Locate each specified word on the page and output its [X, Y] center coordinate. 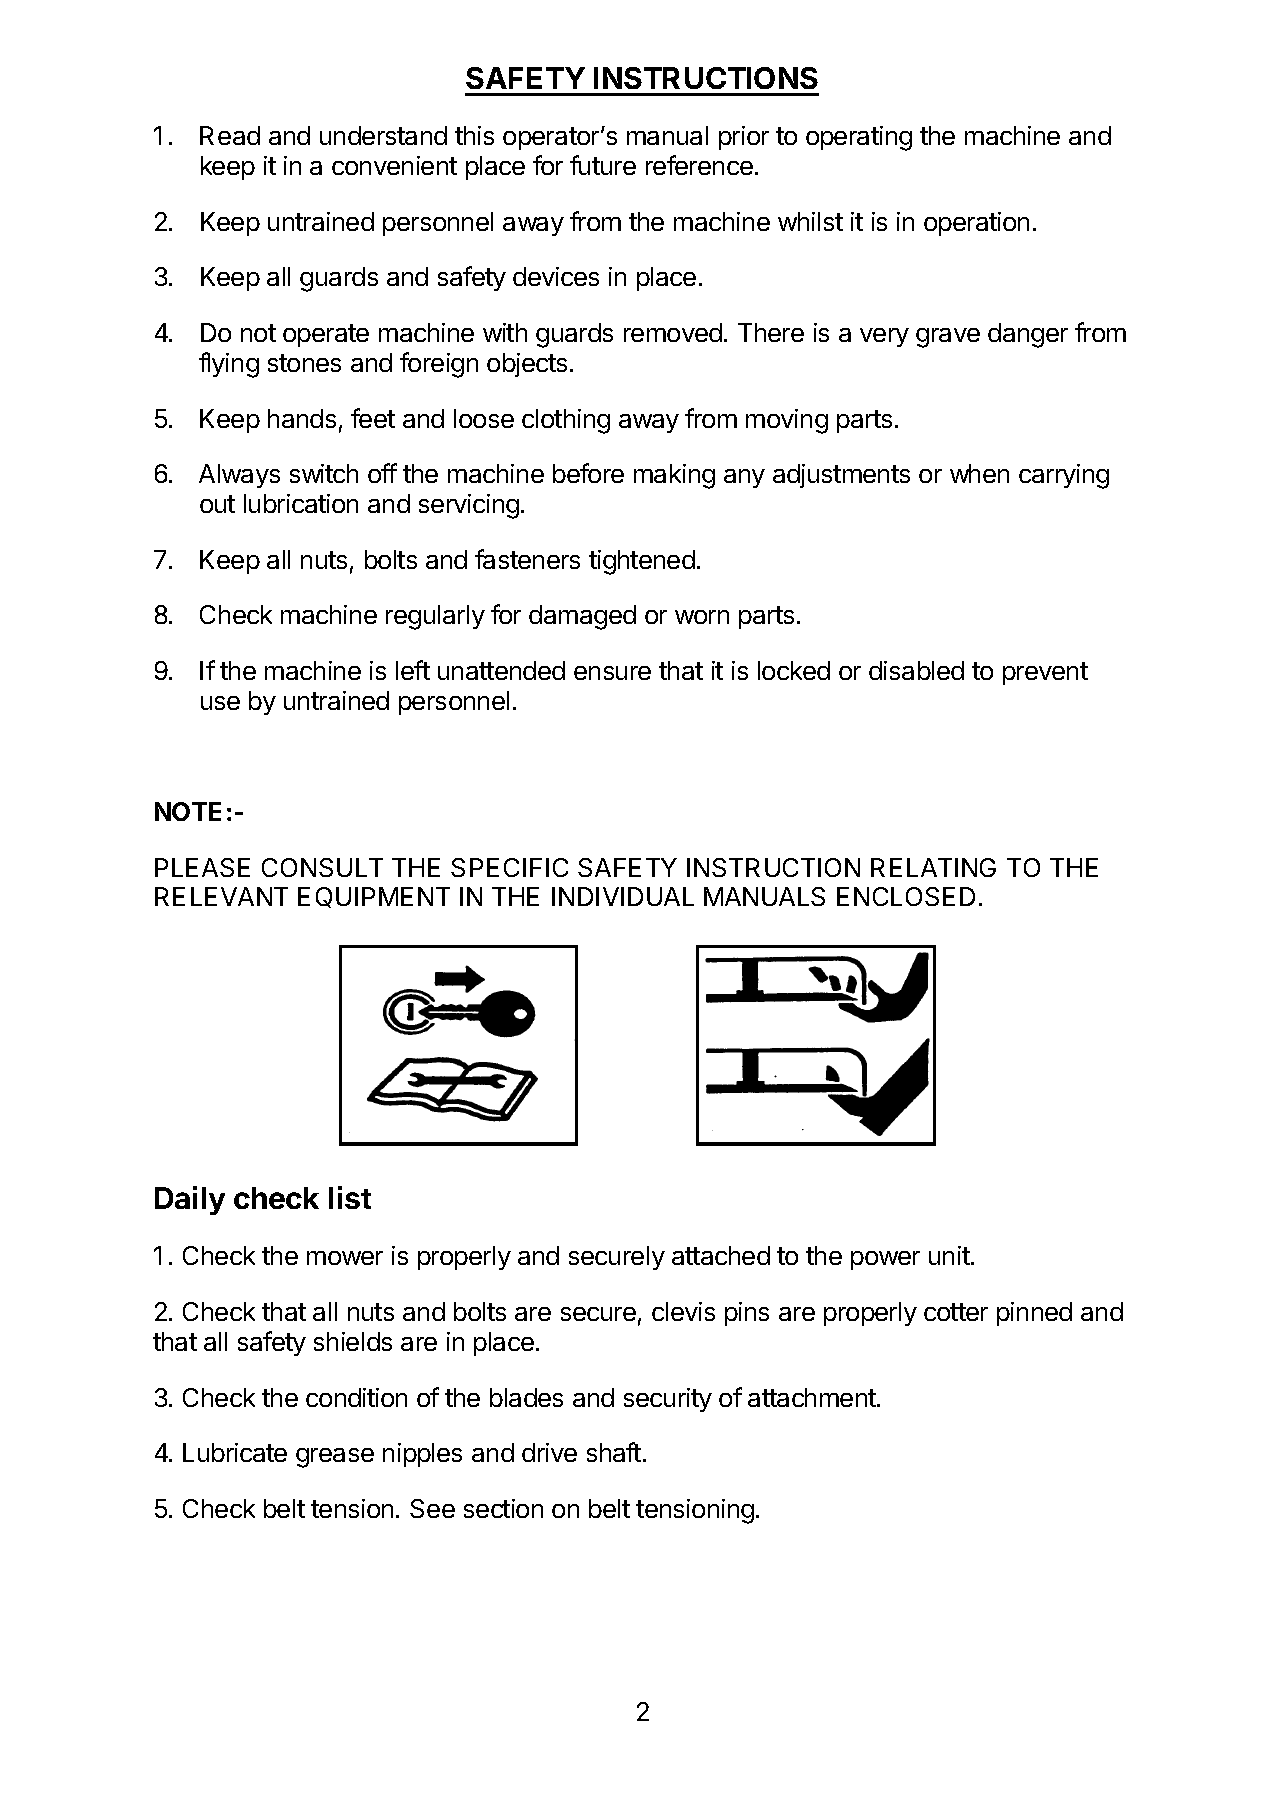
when [979, 473]
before [588, 473]
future [603, 165]
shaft [614, 1452]
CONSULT [322, 867]
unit [949, 1255]
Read [230, 135]
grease [335, 1458]
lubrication [301, 503]
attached [721, 1255]
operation [976, 224]
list [350, 1197]
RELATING [933, 867]
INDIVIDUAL [623, 896]
